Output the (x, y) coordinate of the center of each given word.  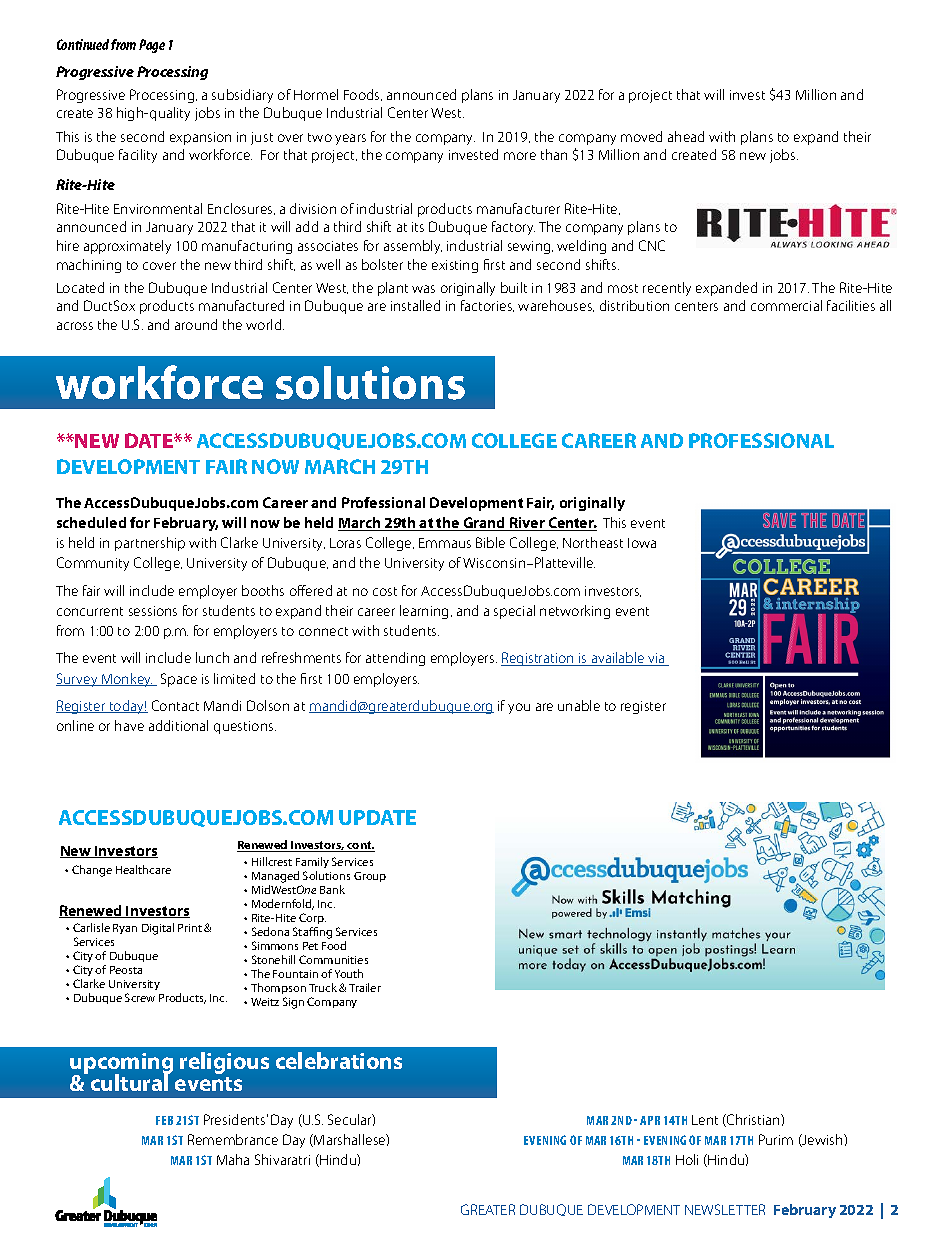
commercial (786, 305)
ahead (686, 136)
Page (152, 46)
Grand (484, 524)
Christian (753, 1120)
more (520, 156)
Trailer (365, 987)
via (656, 659)
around (196, 324)
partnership (150, 544)
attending (395, 659)
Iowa (642, 543)
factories (487, 306)
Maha (233, 1159)
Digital (158, 929)
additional (178, 725)
